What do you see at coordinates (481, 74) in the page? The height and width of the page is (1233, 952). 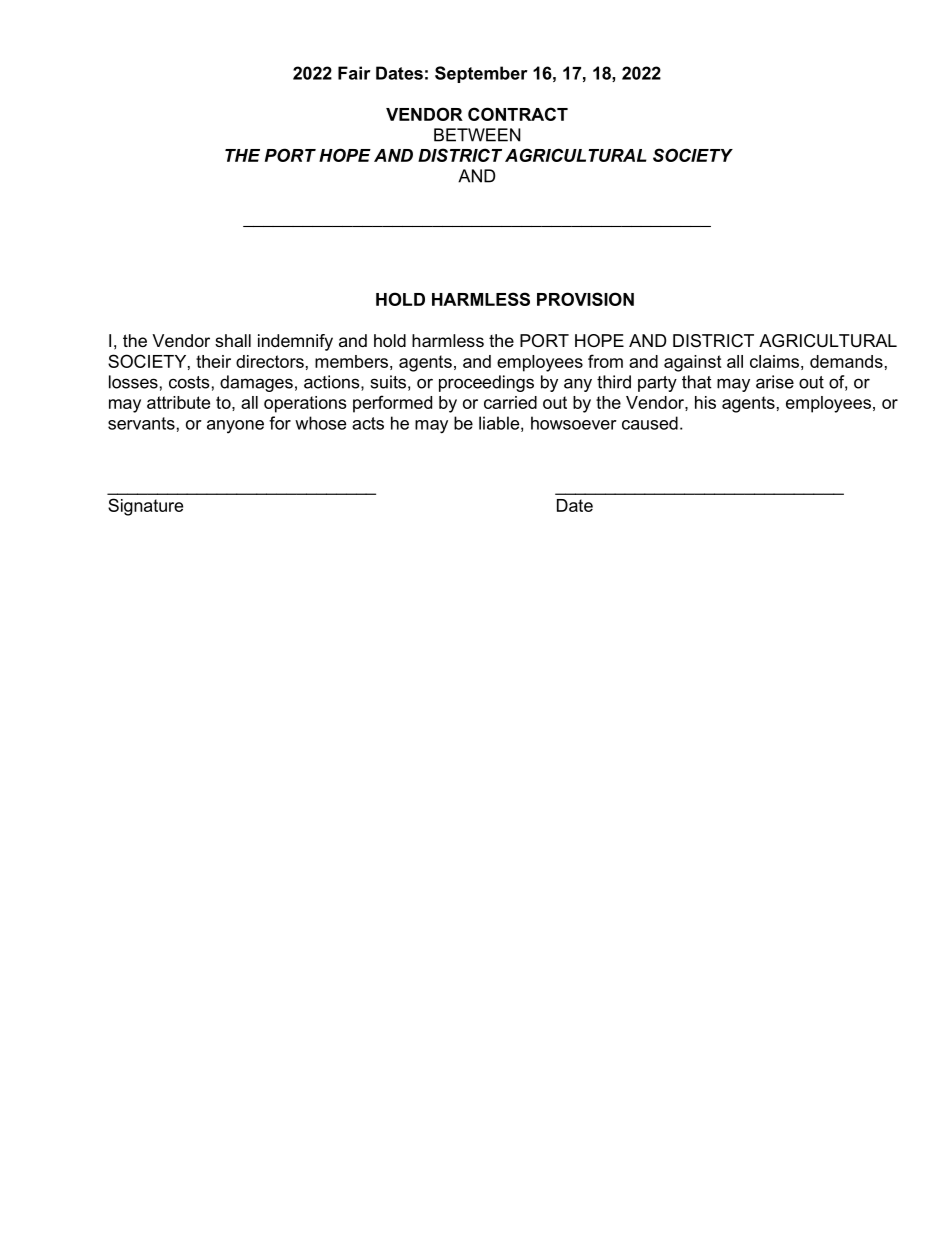 I see `September` at bounding box center [481, 74].
